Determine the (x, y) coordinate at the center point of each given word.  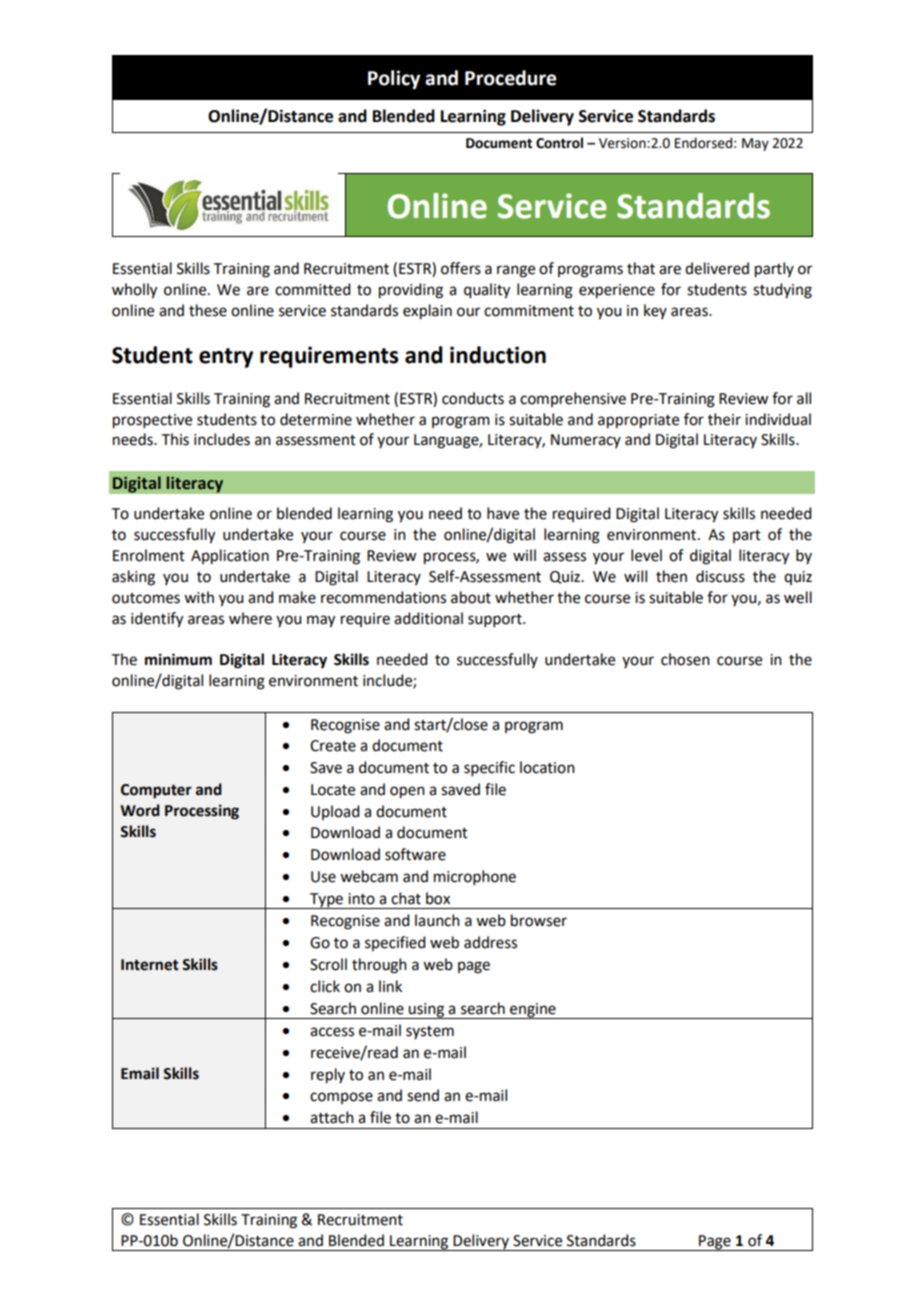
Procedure (511, 78)
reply (328, 1076)
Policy (394, 79)
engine (533, 1011)
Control (559, 143)
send (423, 1095)
